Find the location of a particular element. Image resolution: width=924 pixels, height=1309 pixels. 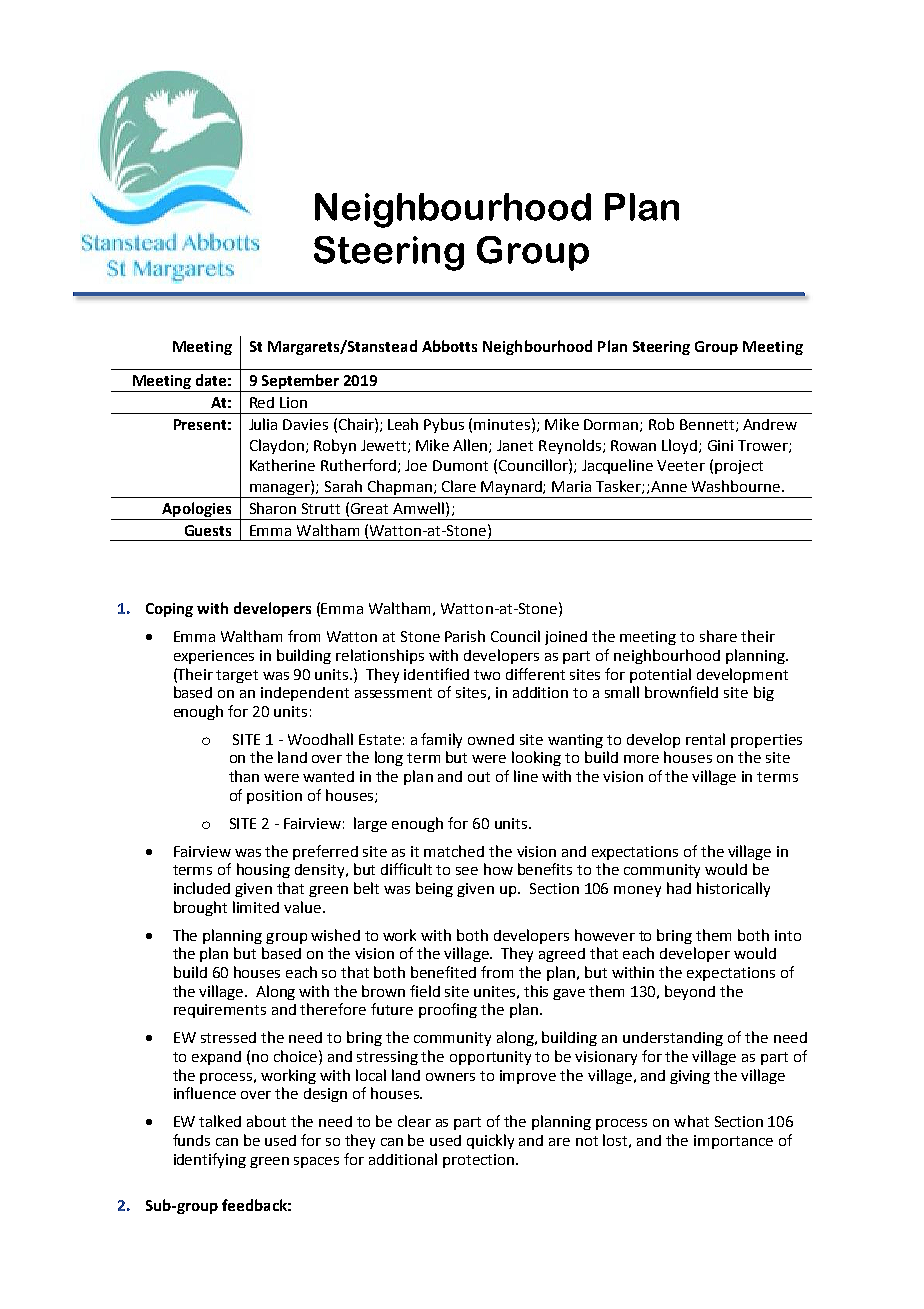

quickly is located at coordinates (490, 1141).
